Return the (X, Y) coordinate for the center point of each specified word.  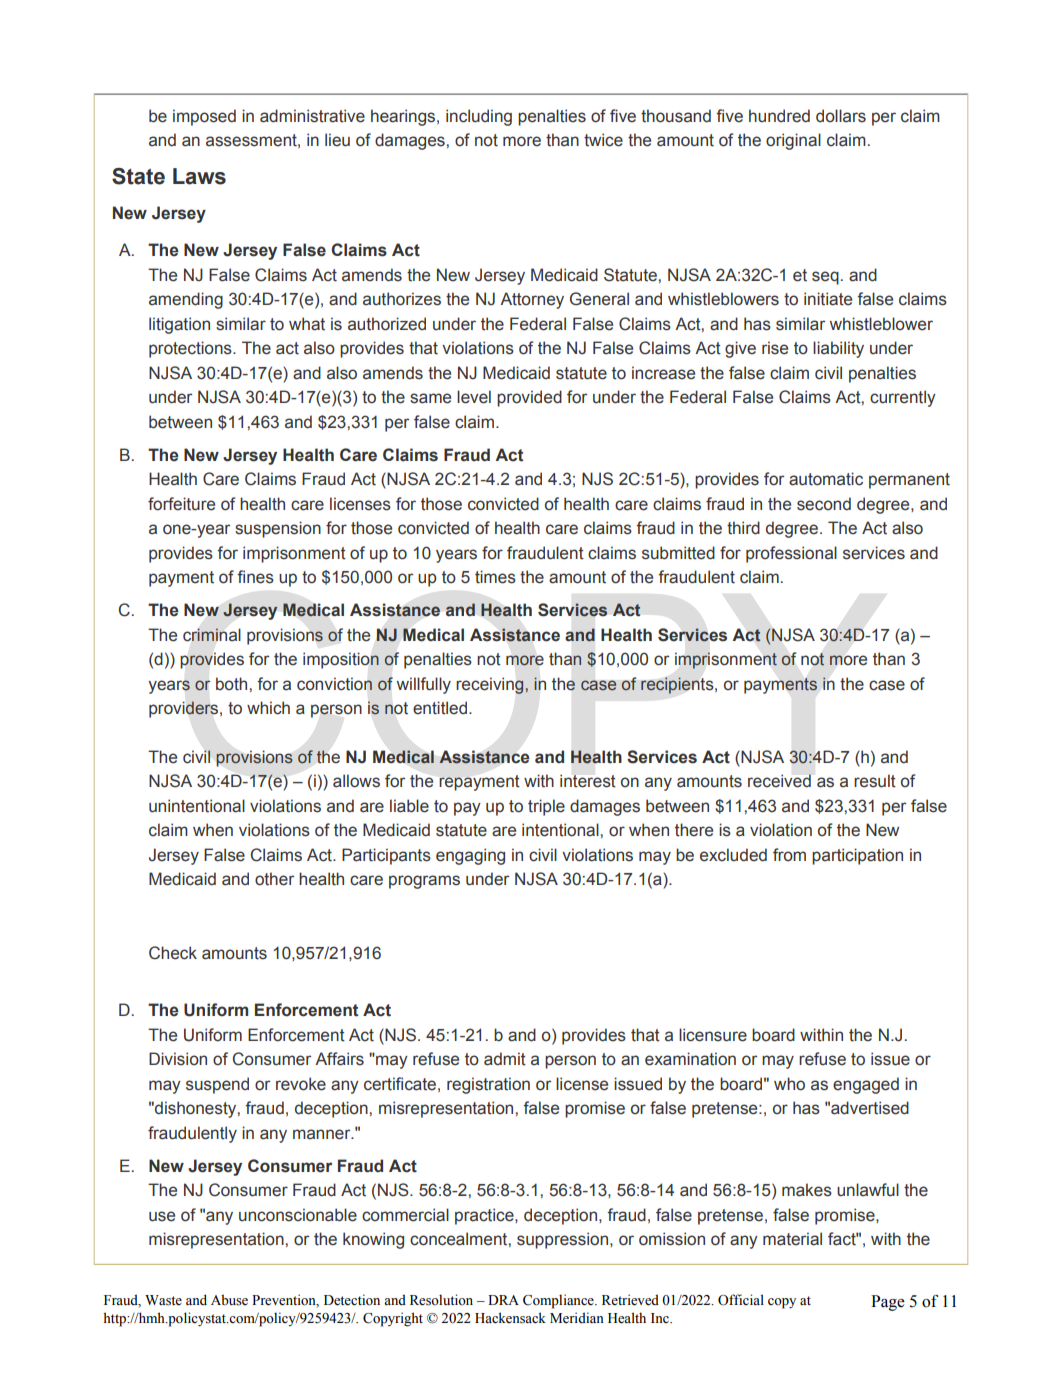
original (793, 141)
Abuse (229, 1300)
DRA (503, 1300)
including (479, 117)
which (268, 708)
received (779, 781)
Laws (199, 176)
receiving (491, 685)
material (792, 1239)
